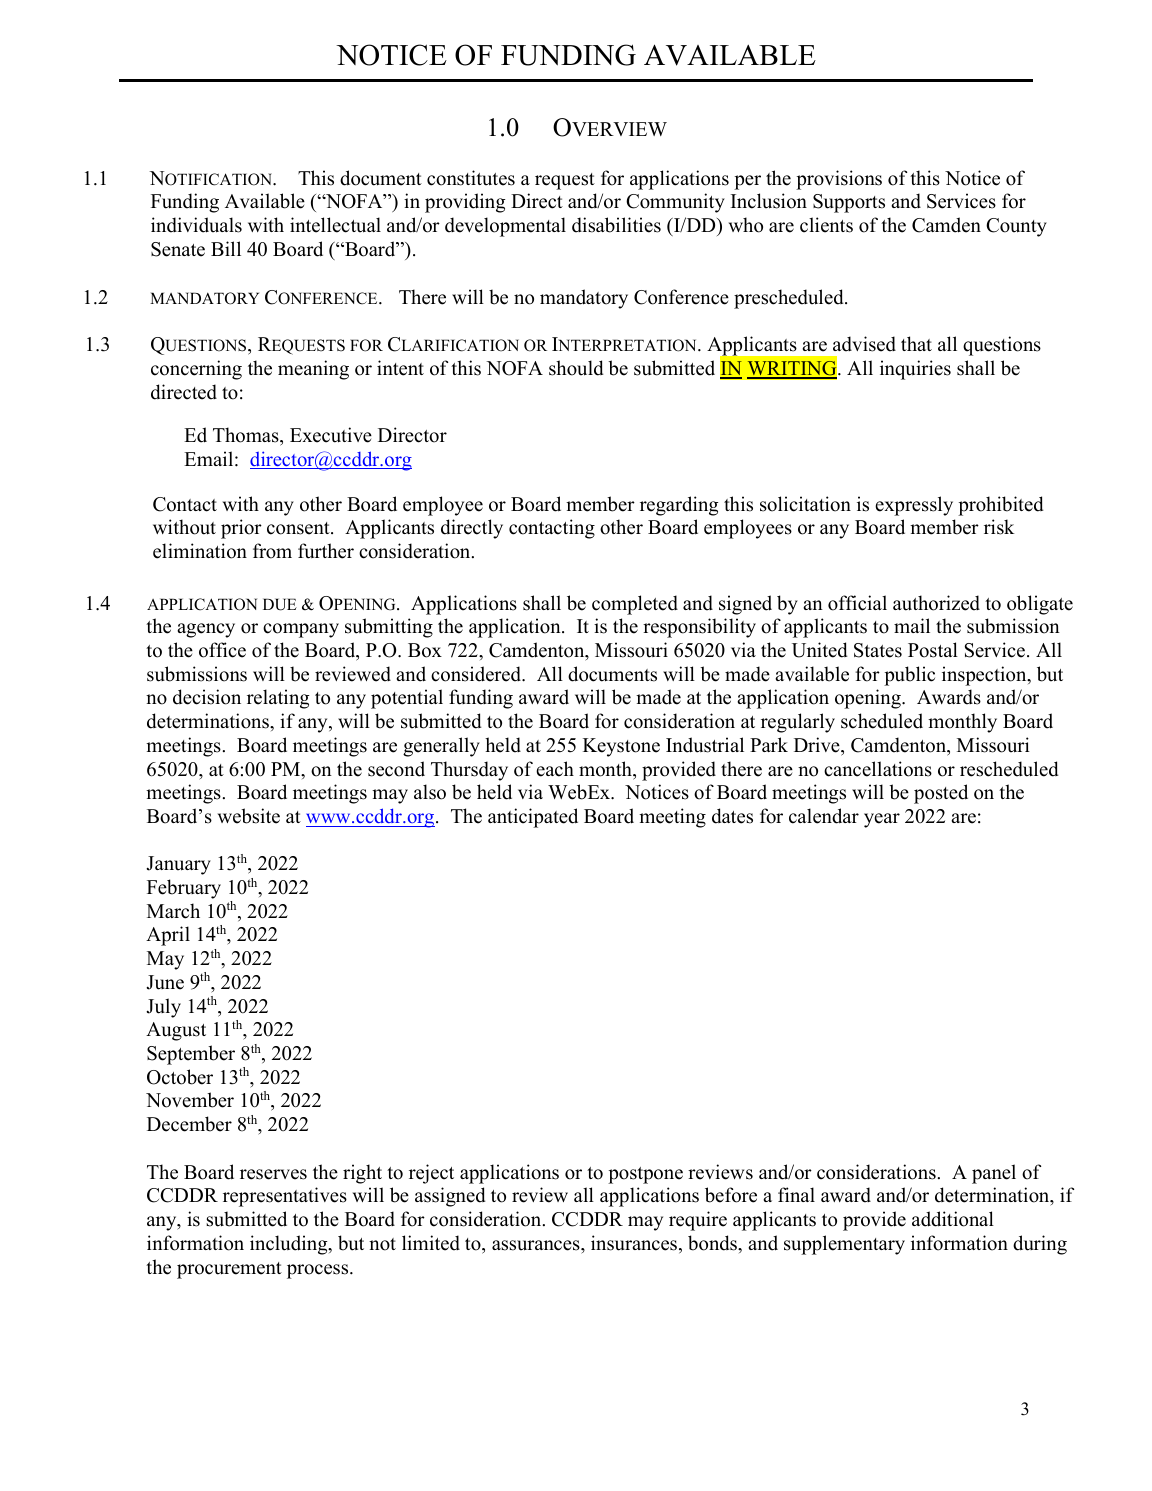 This document has height=1491, width=1152. What do you see at coordinates (247, 435) in the document?
I see `Thomas` at bounding box center [247, 435].
